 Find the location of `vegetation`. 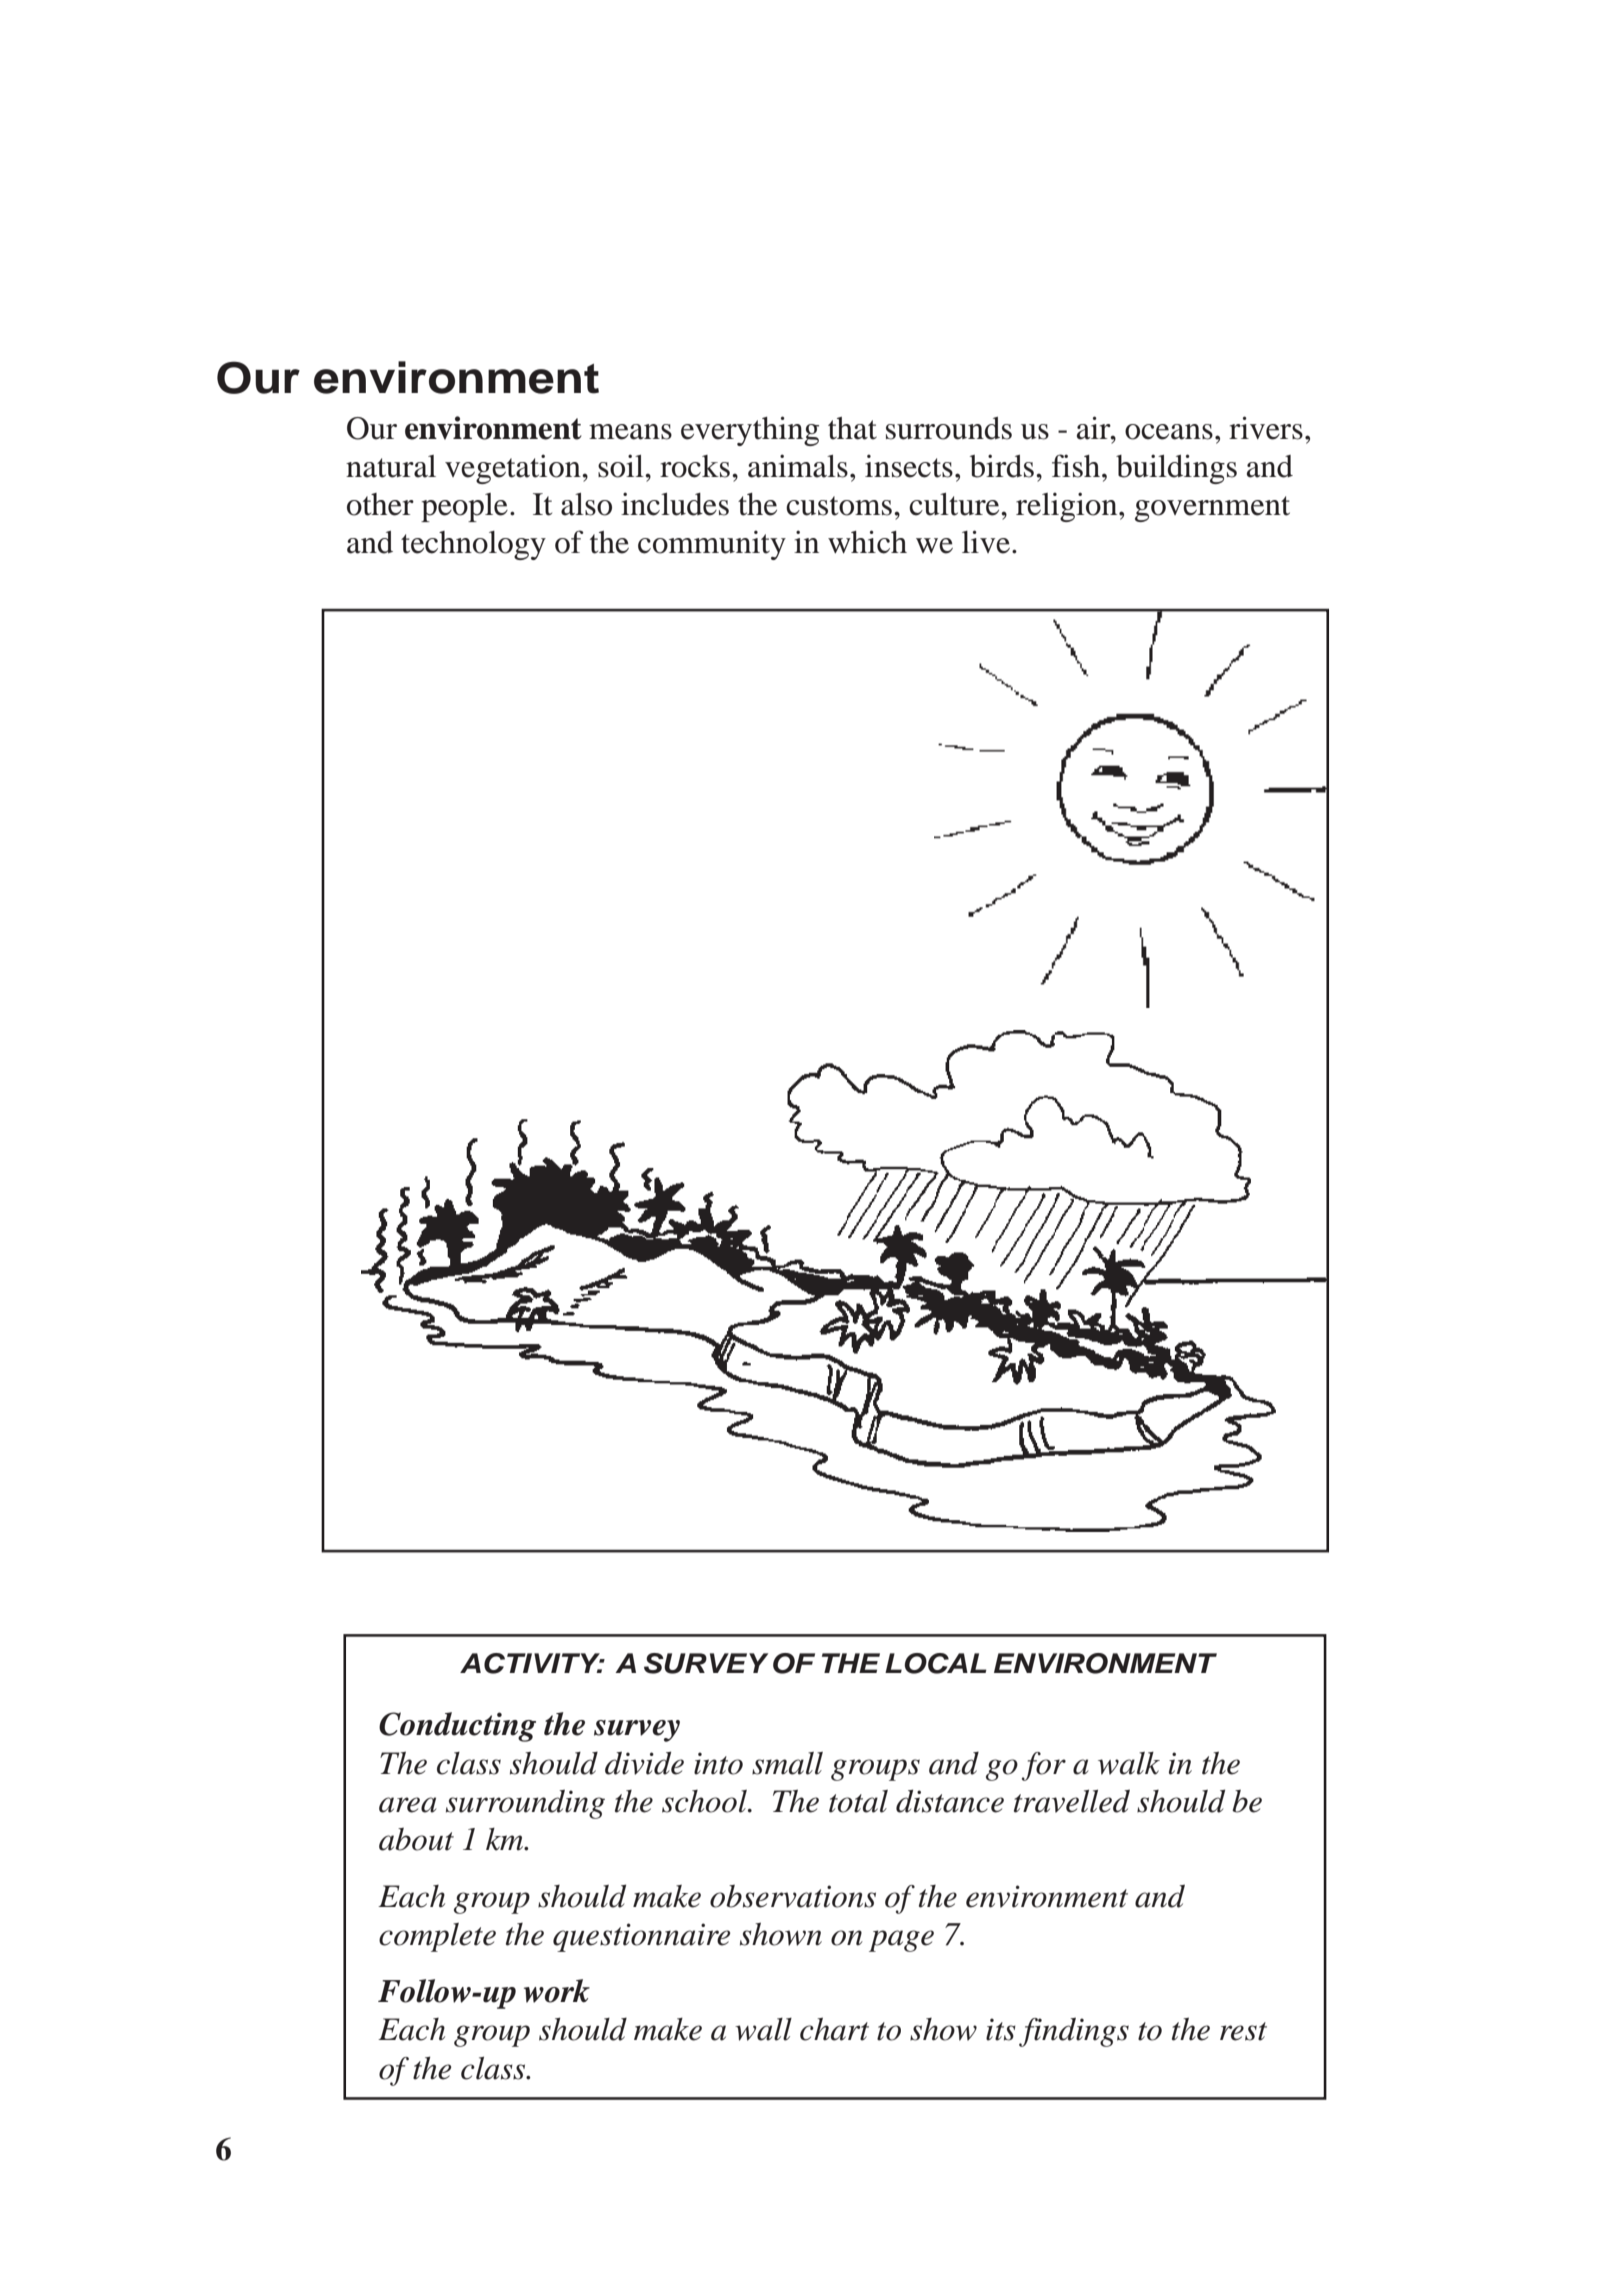

vegetation is located at coordinates (514, 469).
